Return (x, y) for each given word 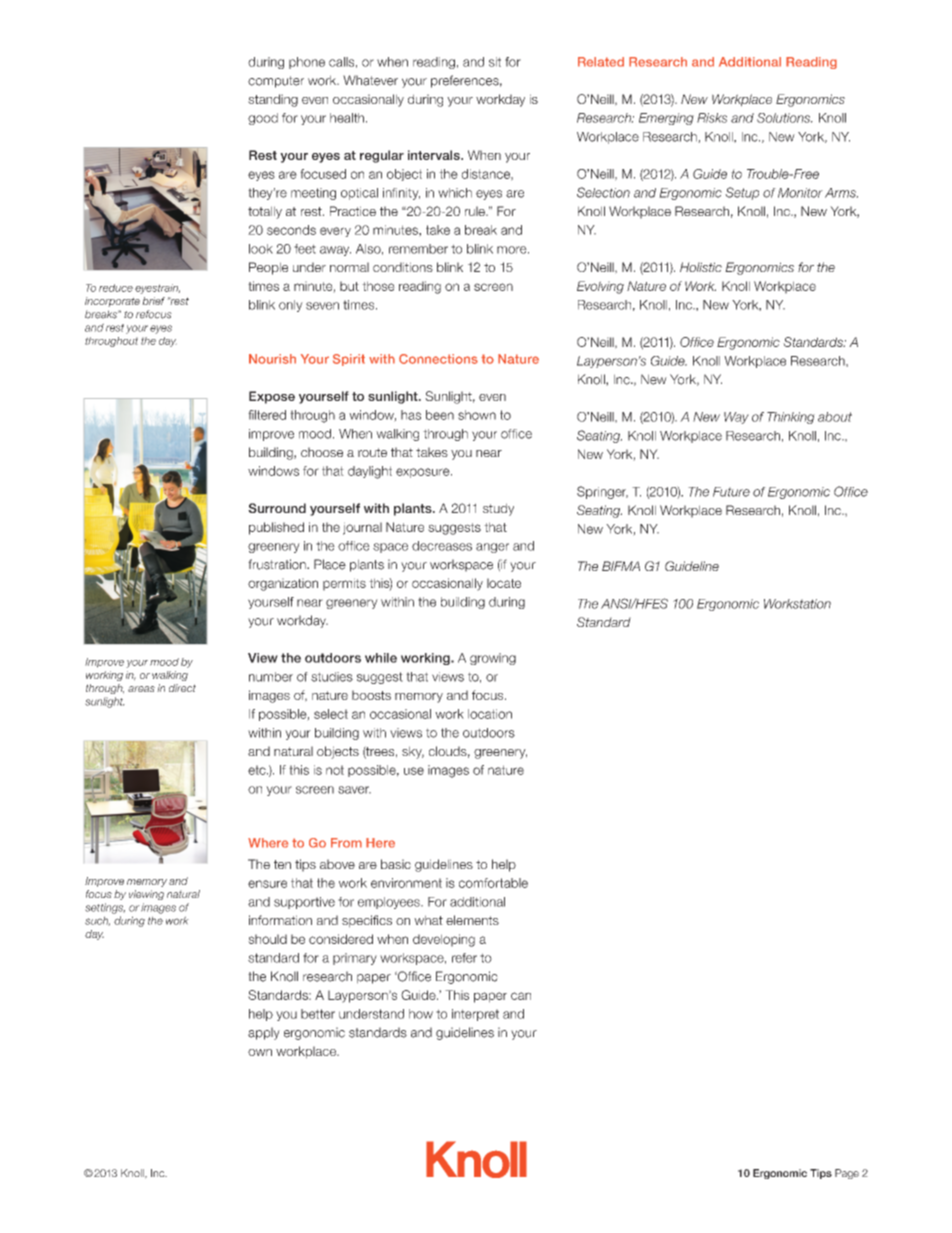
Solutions (785, 118)
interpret (475, 1015)
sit (495, 62)
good (263, 119)
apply (264, 1033)
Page (847, 1174)
